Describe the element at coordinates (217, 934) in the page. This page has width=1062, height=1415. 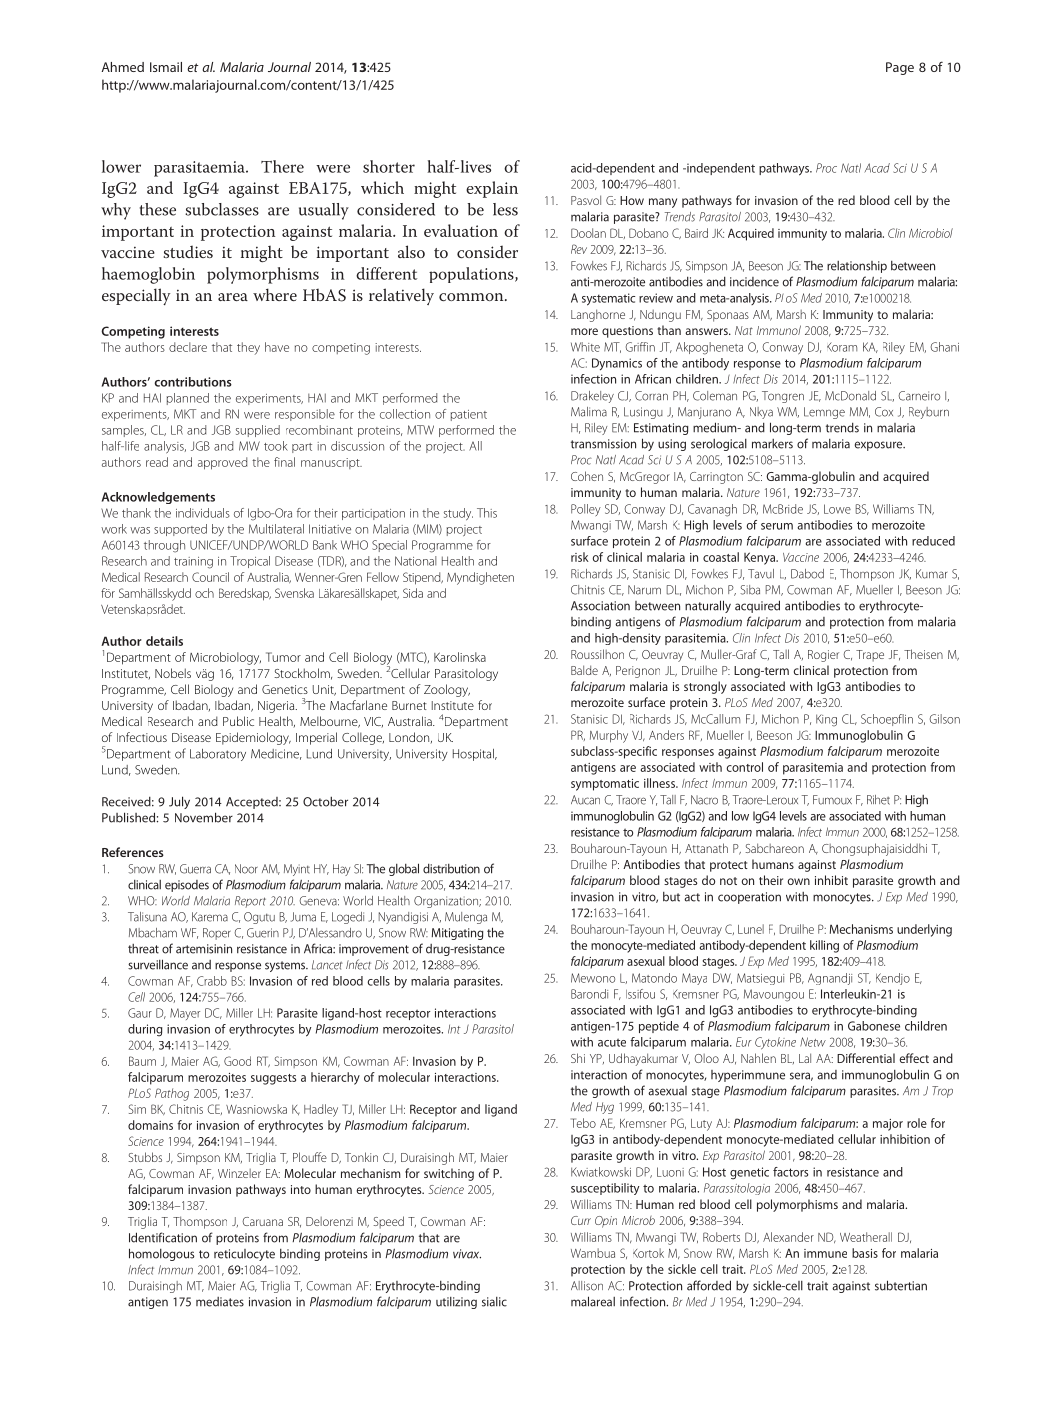
I see `Roper` at that location.
